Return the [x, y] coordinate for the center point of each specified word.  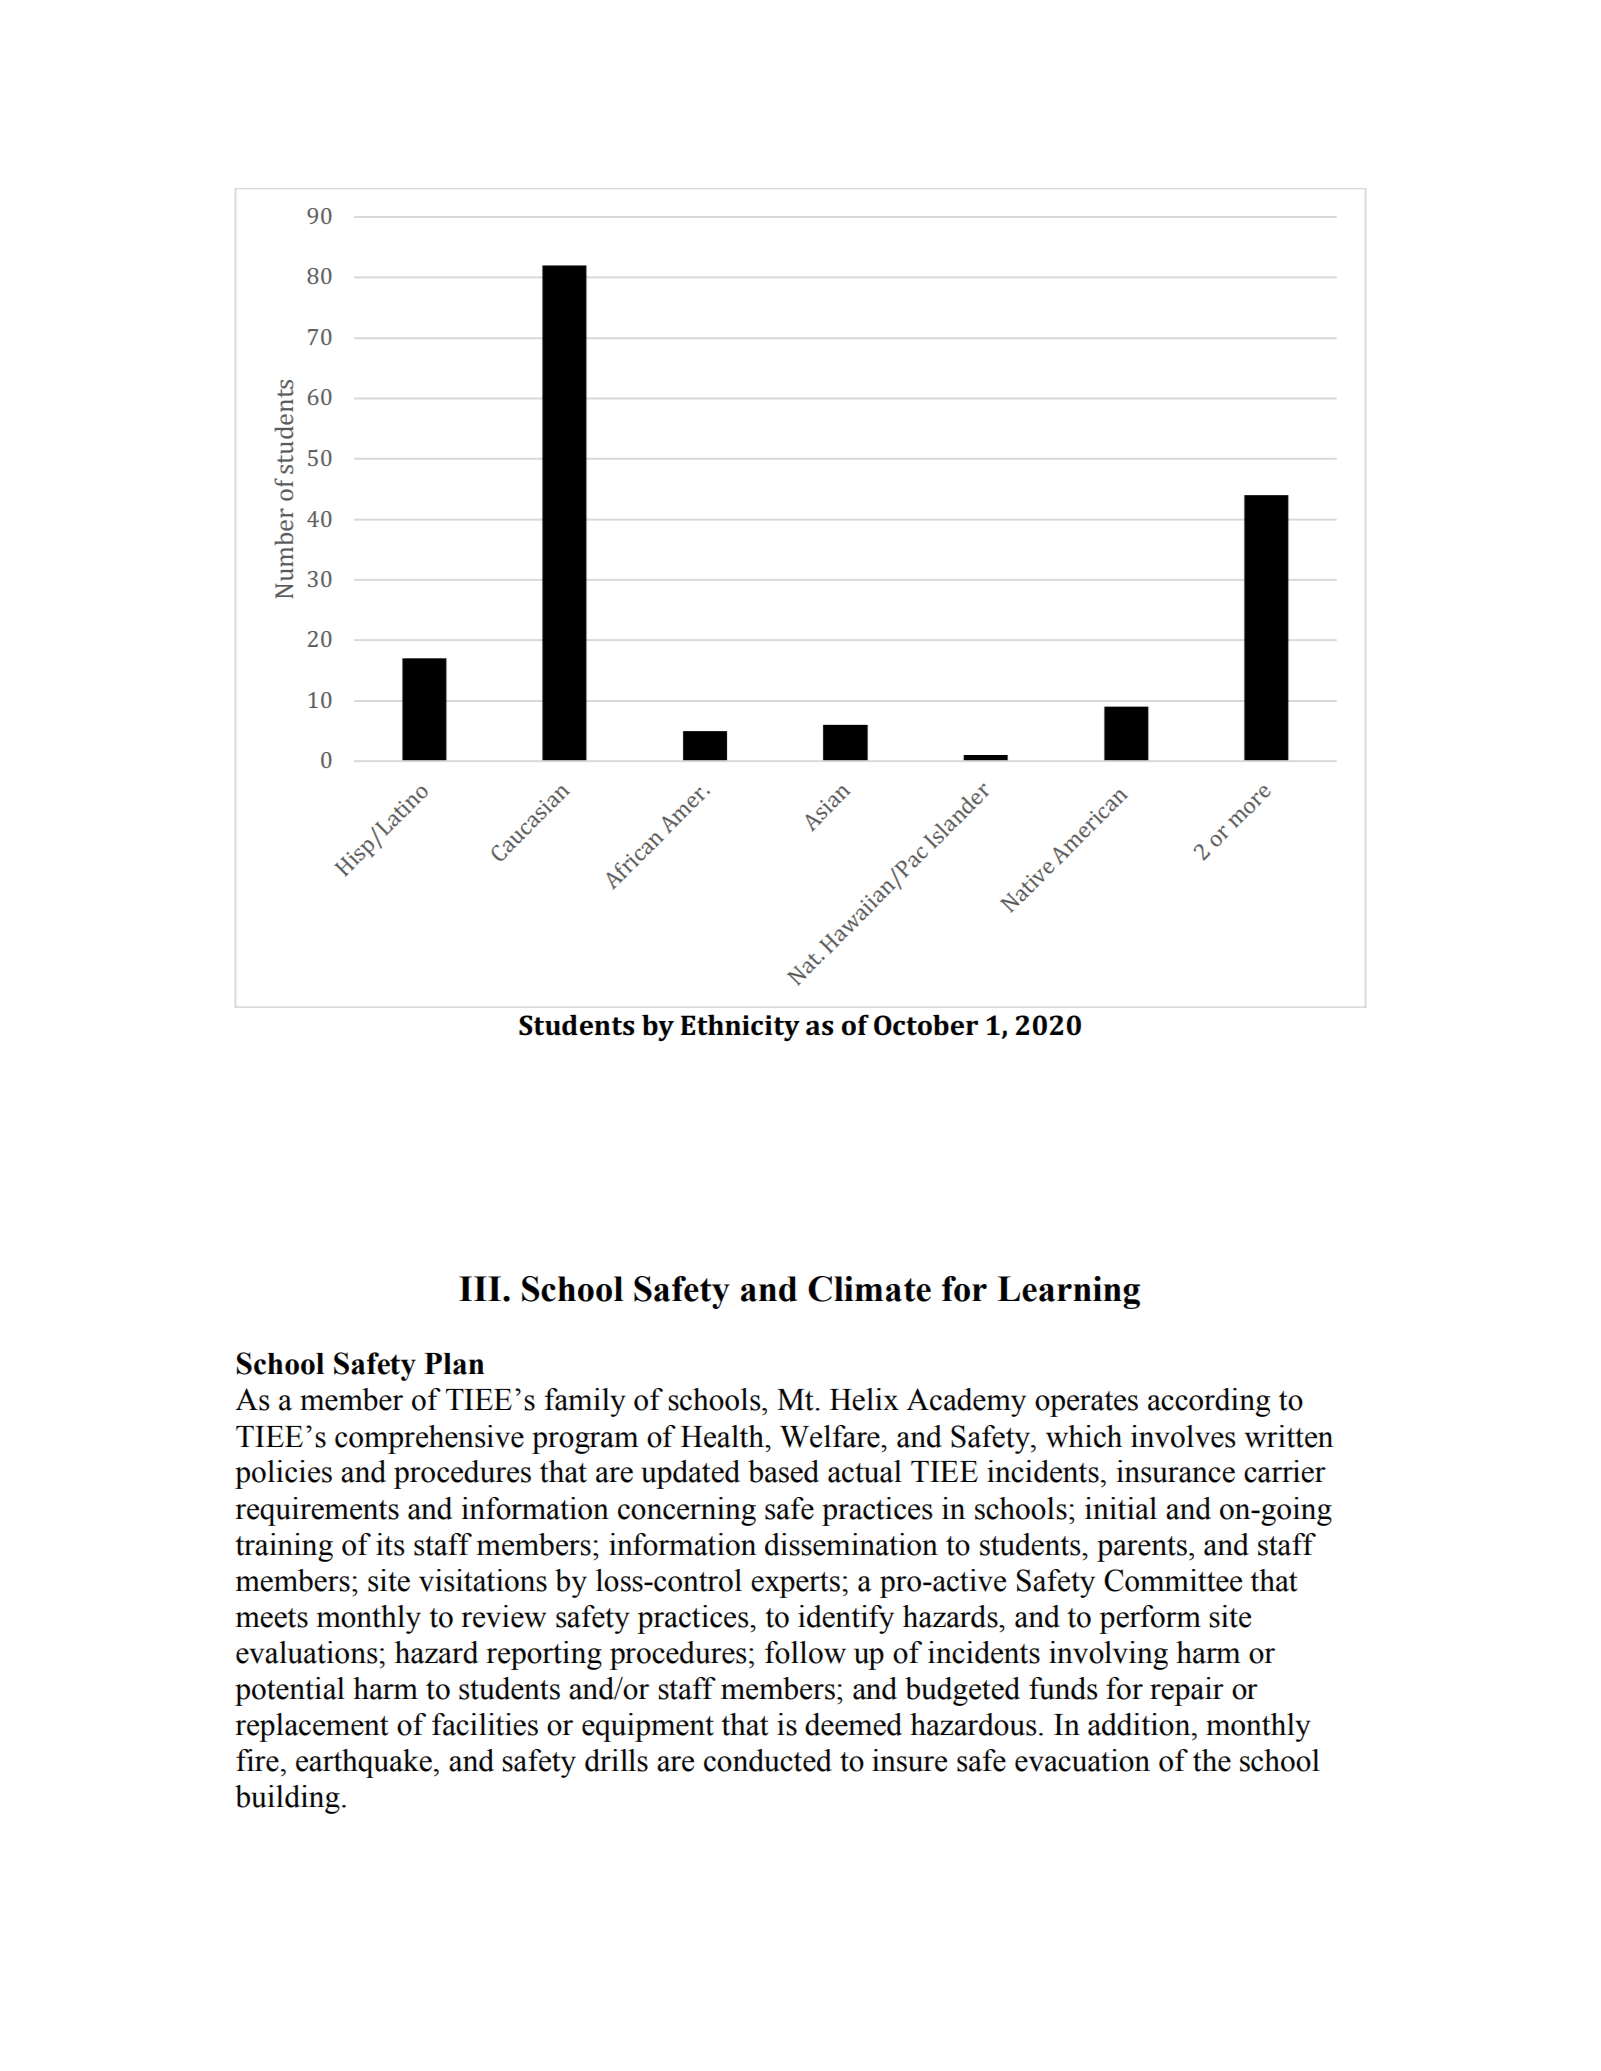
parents [1143, 1549]
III [481, 1288]
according [1209, 1402]
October [926, 1025]
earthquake [364, 1763]
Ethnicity [740, 1027]
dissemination [851, 1544]
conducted [768, 1760]
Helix [864, 1399]
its [390, 1544]
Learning [1068, 1292]
